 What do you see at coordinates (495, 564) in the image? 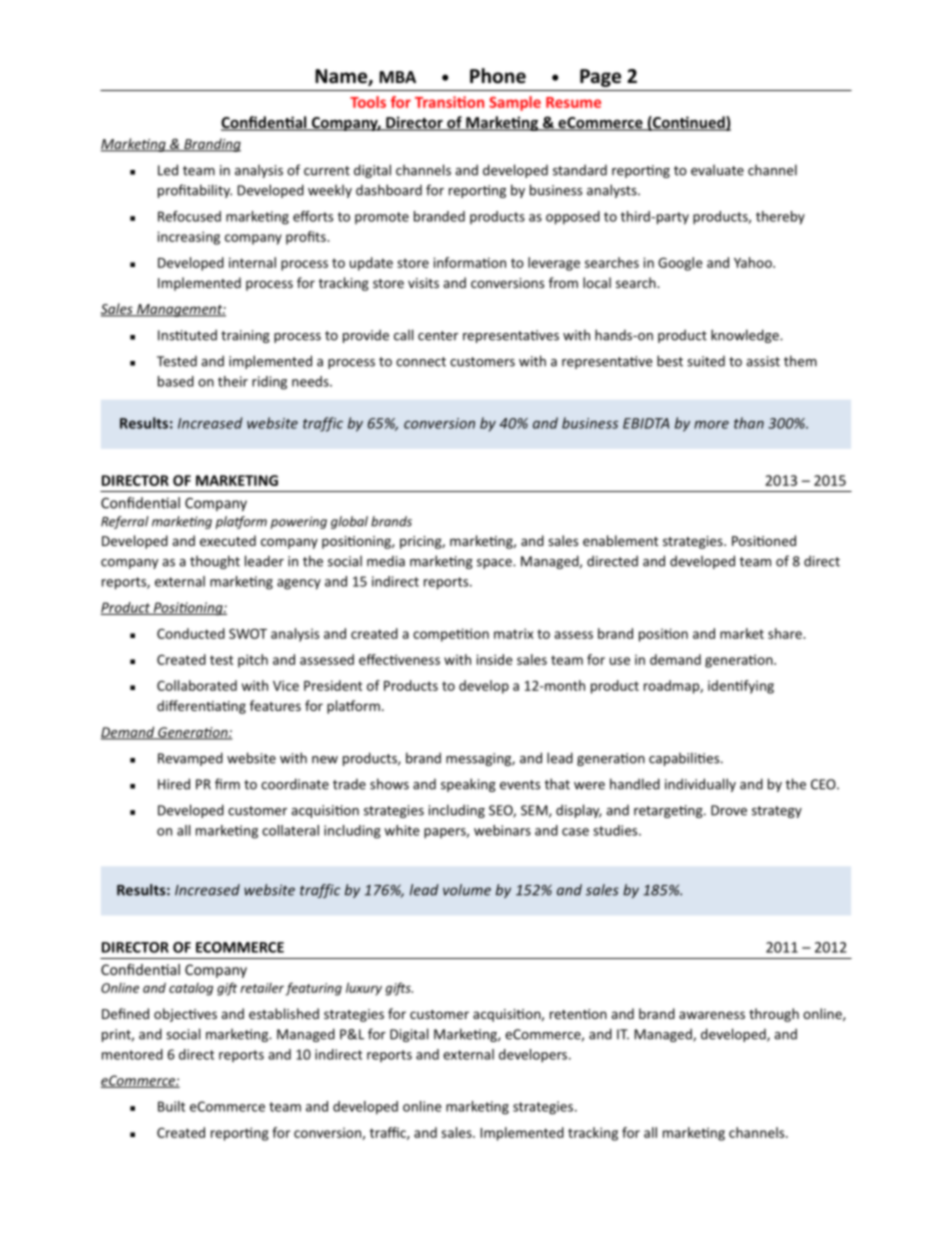
I see `space` at bounding box center [495, 564].
